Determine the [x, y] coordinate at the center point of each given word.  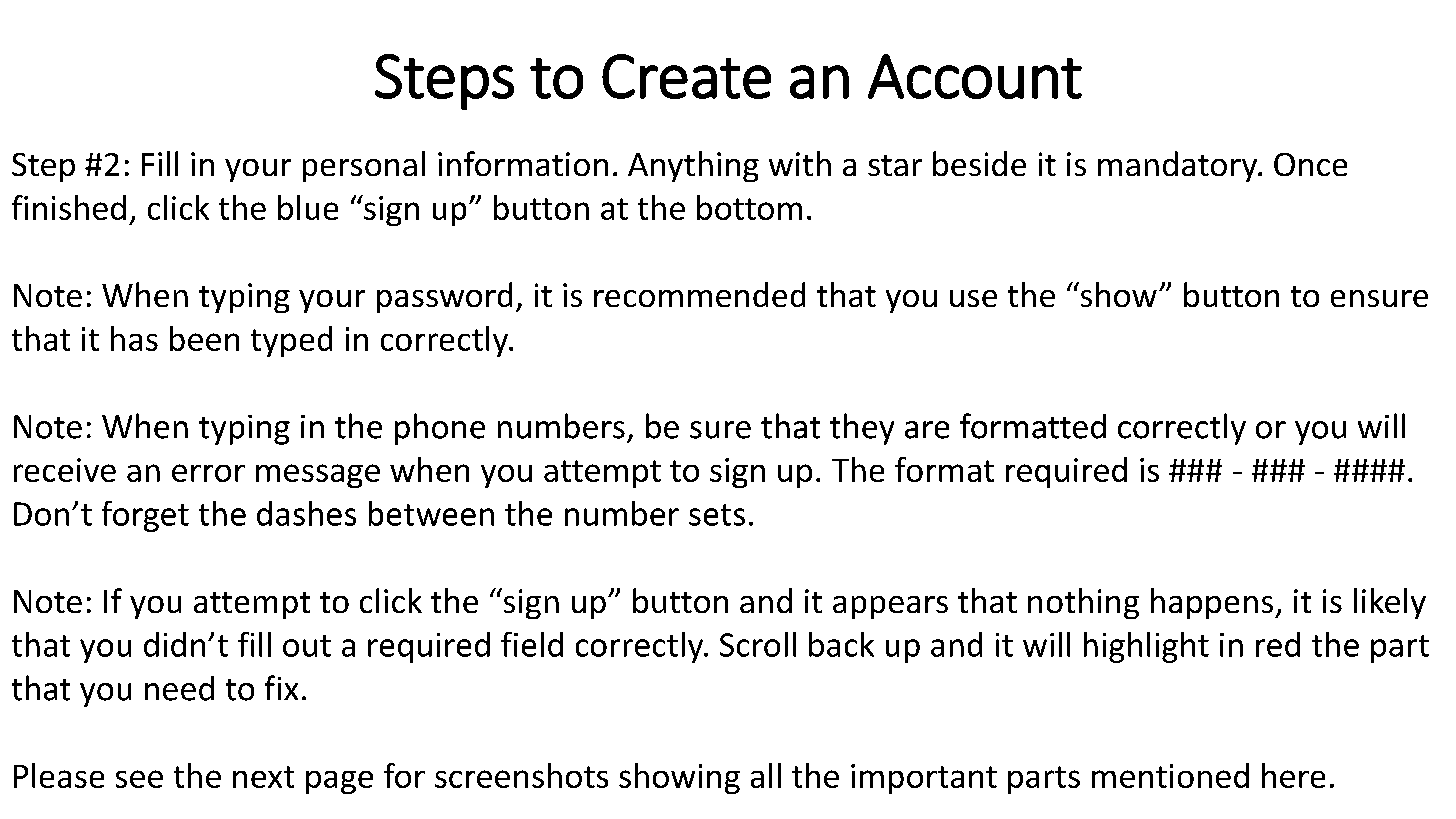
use [973, 298]
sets [717, 515]
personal [364, 166]
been [204, 338]
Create [686, 76]
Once [1310, 164]
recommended [699, 294]
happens [1212, 603]
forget [145, 516]
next [263, 777]
